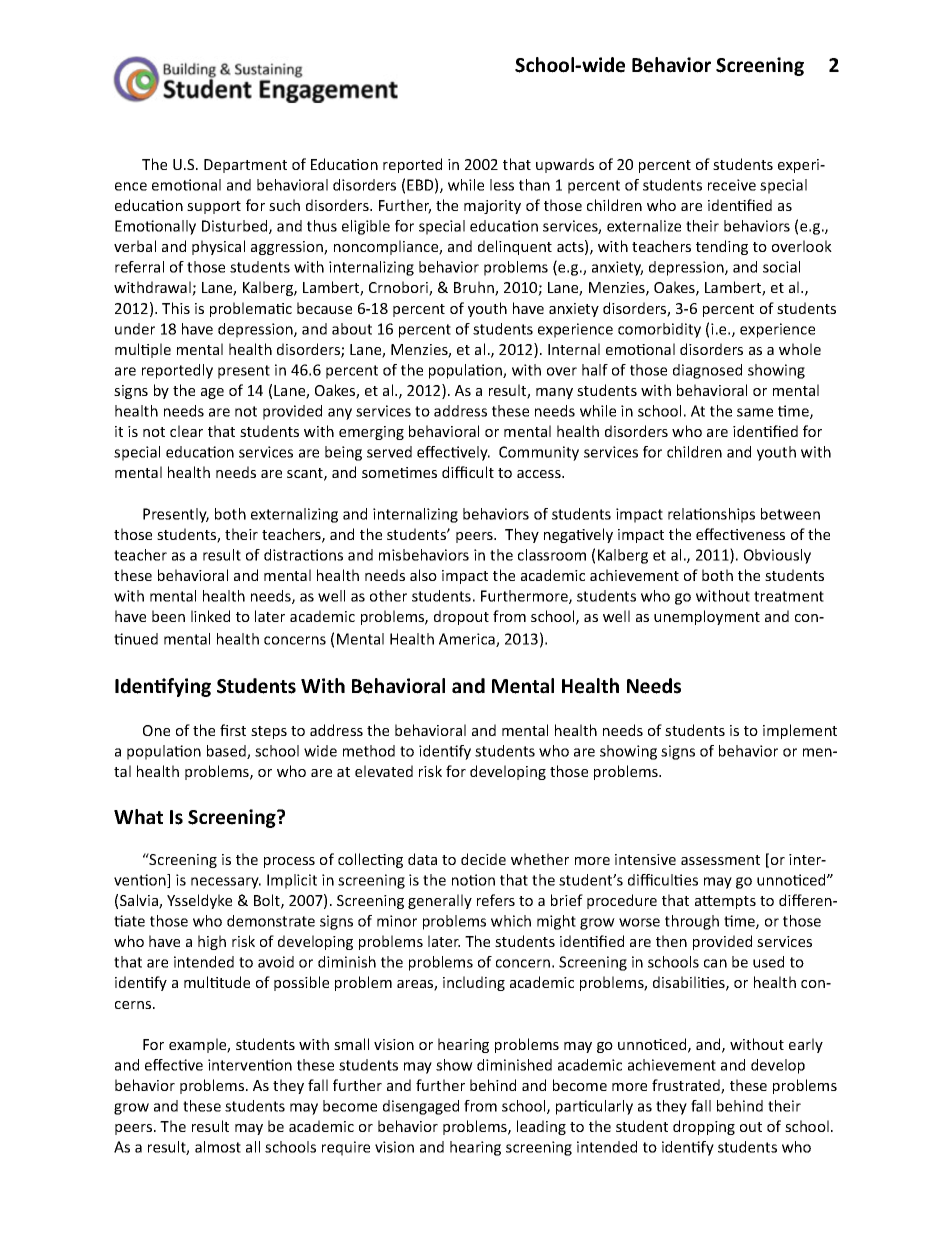 This screenshot has height=1233, width=952. Describe the element at coordinates (421, 1107) in the screenshot. I see `disengaged` at that location.
